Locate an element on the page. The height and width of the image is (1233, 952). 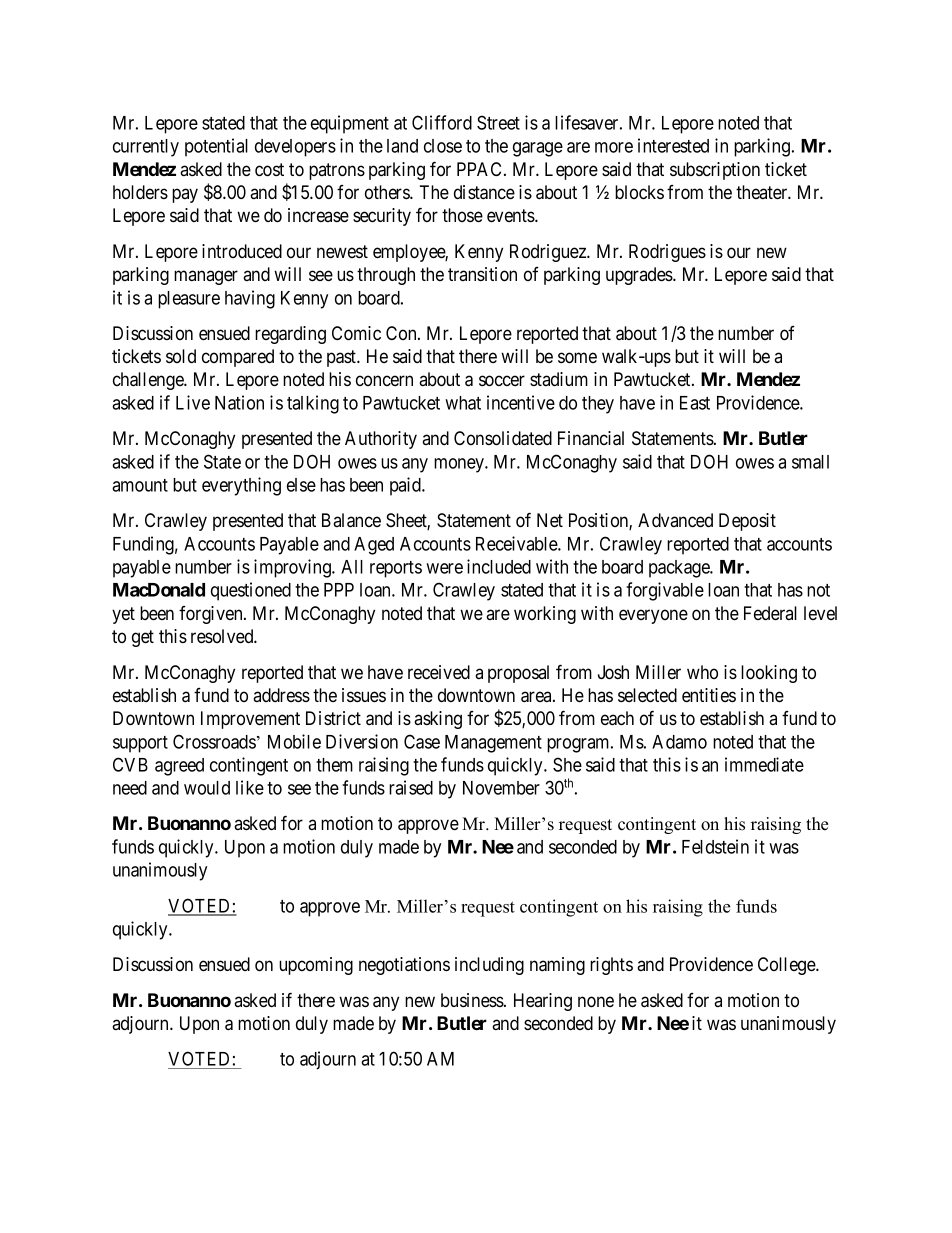
close is located at coordinates (443, 146).
